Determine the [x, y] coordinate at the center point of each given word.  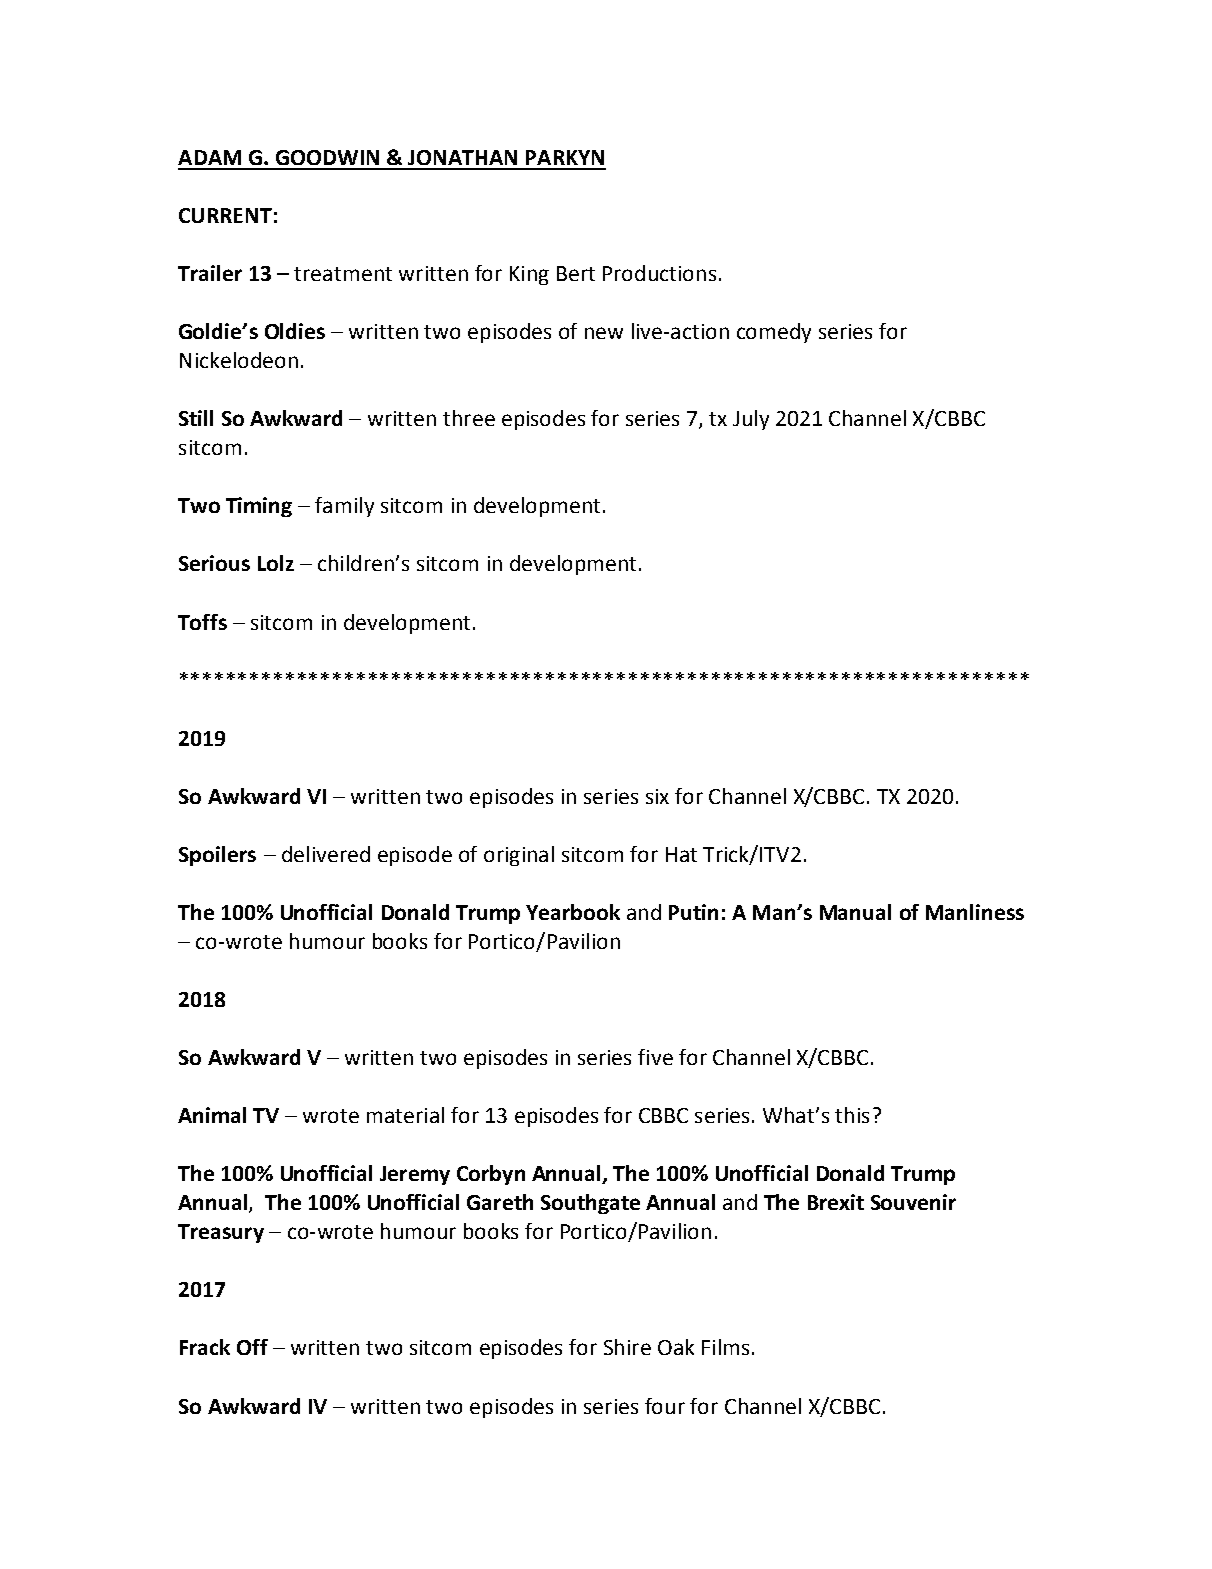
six [657, 796]
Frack [205, 1347]
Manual [855, 912]
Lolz [276, 563]
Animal [212, 1115]
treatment [343, 274]
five [655, 1057]
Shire [627, 1347]
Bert [576, 273]
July [751, 420]
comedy [774, 333]
